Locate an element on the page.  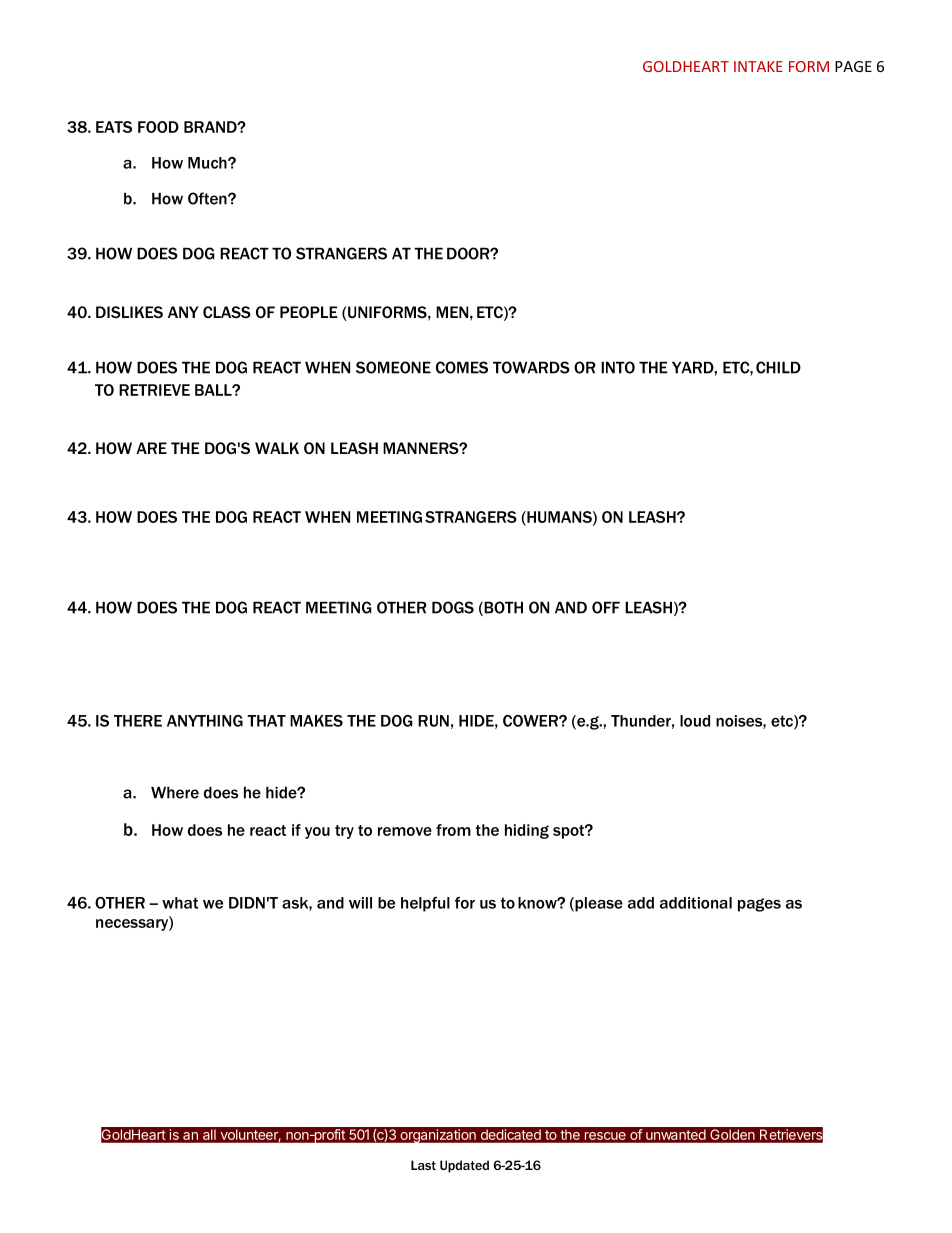
OFF is located at coordinates (606, 607).
